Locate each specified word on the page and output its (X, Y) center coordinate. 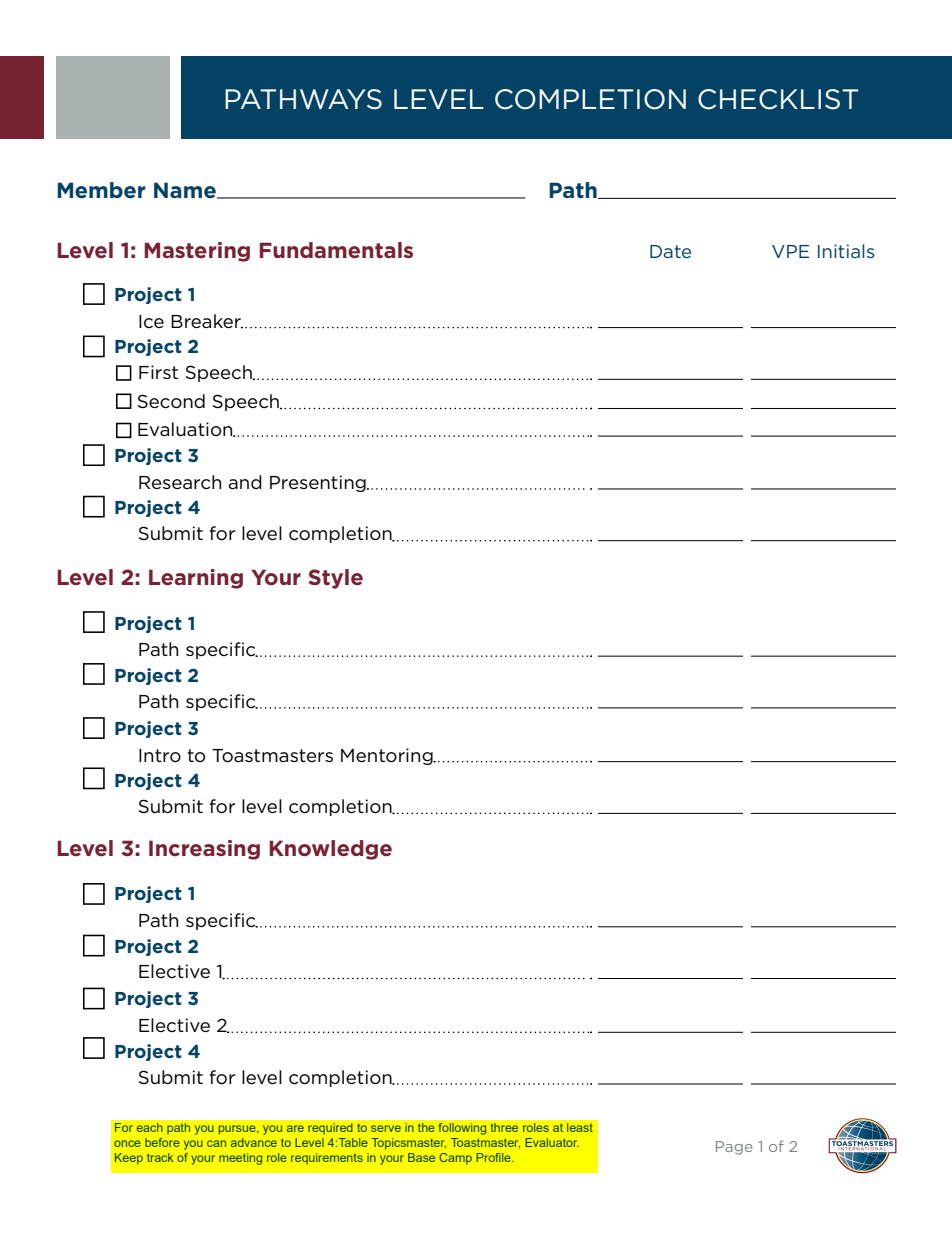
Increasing (204, 850)
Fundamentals (336, 250)
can (216, 1143)
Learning (196, 579)
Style (335, 579)
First (158, 372)
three (504, 1127)
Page (734, 1148)
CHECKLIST (778, 99)
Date (670, 251)
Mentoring (388, 756)
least (580, 1127)
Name (186, 190)
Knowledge (330, 850)
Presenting (319, 483)
